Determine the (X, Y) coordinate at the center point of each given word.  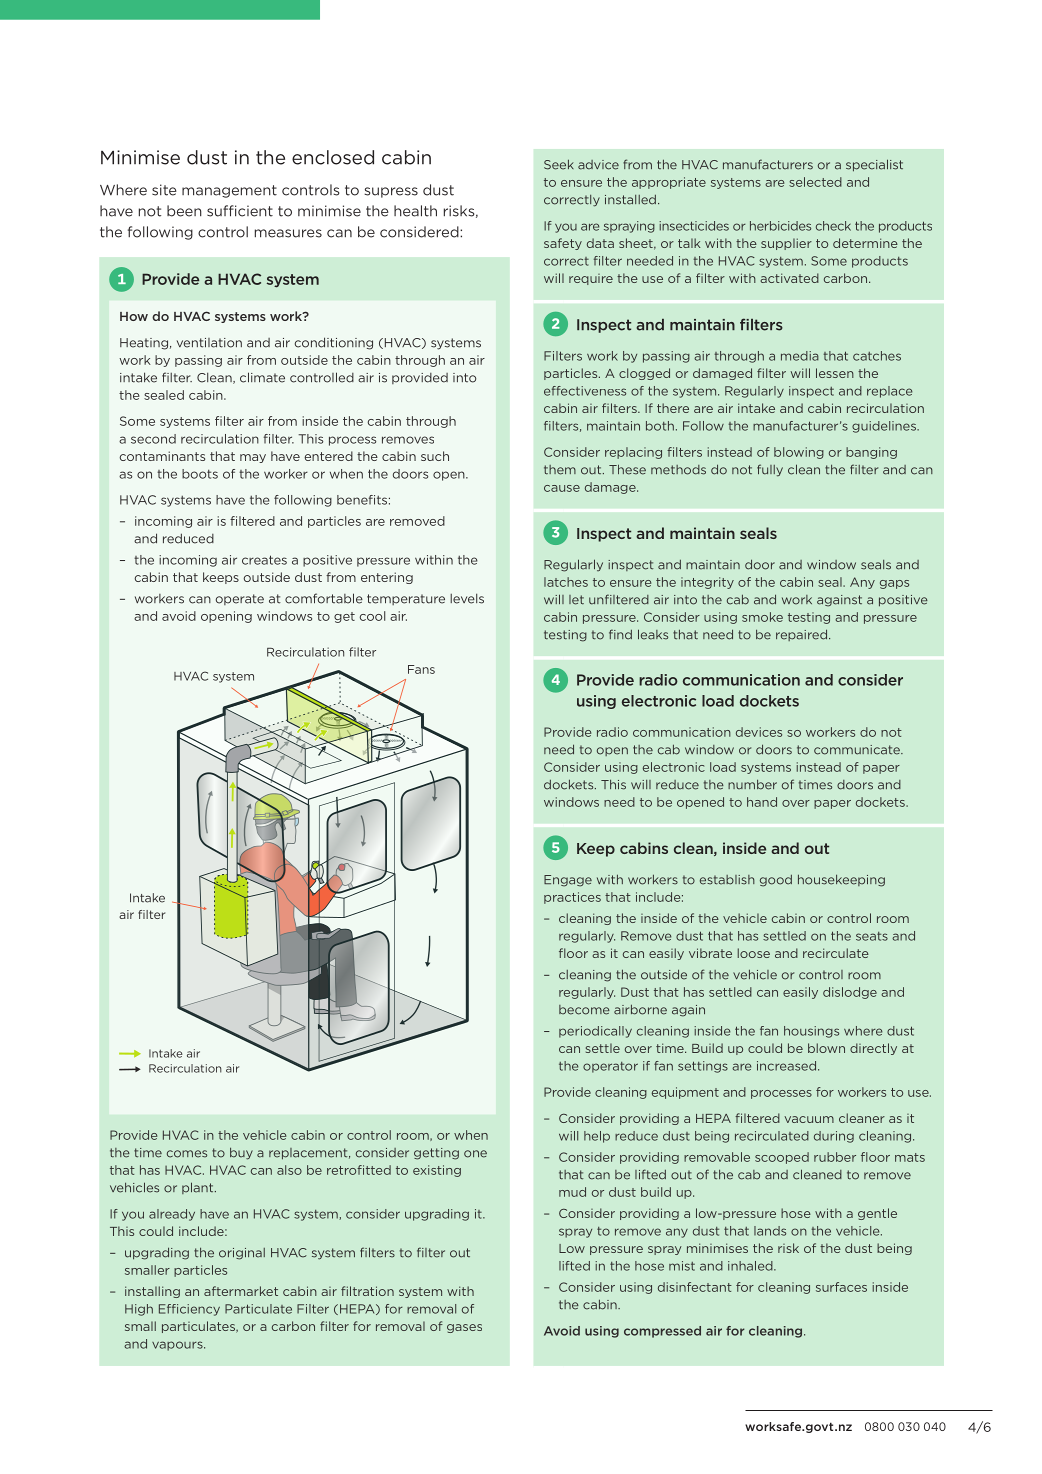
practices (572, 898)
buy (241, 1153)
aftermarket (241, 1291)
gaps (894, 584)
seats (872, 936)
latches (566, 582)
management (229, 191)
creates (264, 560)
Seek (559, 164)
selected (815, 182)
